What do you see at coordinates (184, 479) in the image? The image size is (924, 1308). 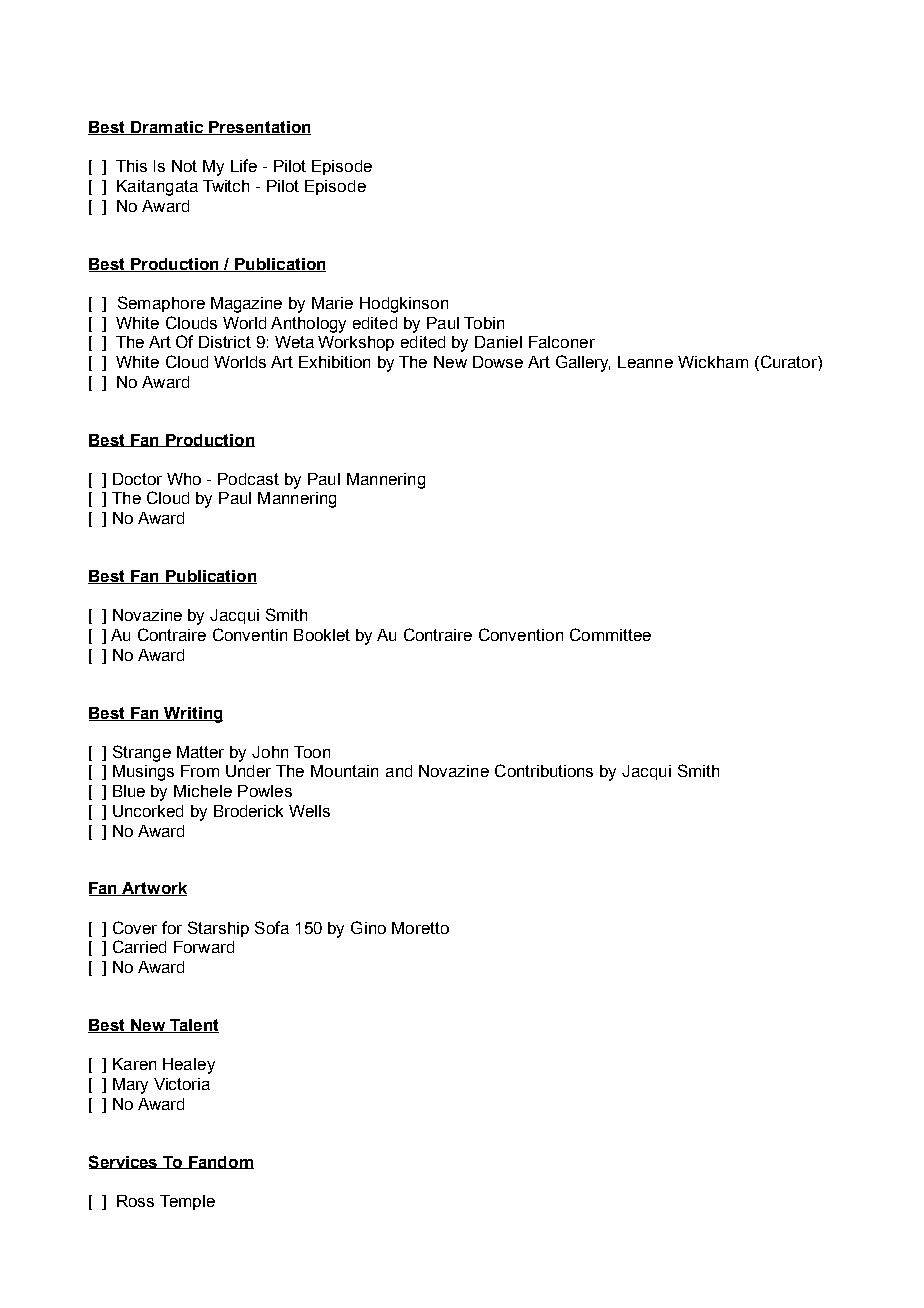 I see `Who` at bounding box center [184, 479].
